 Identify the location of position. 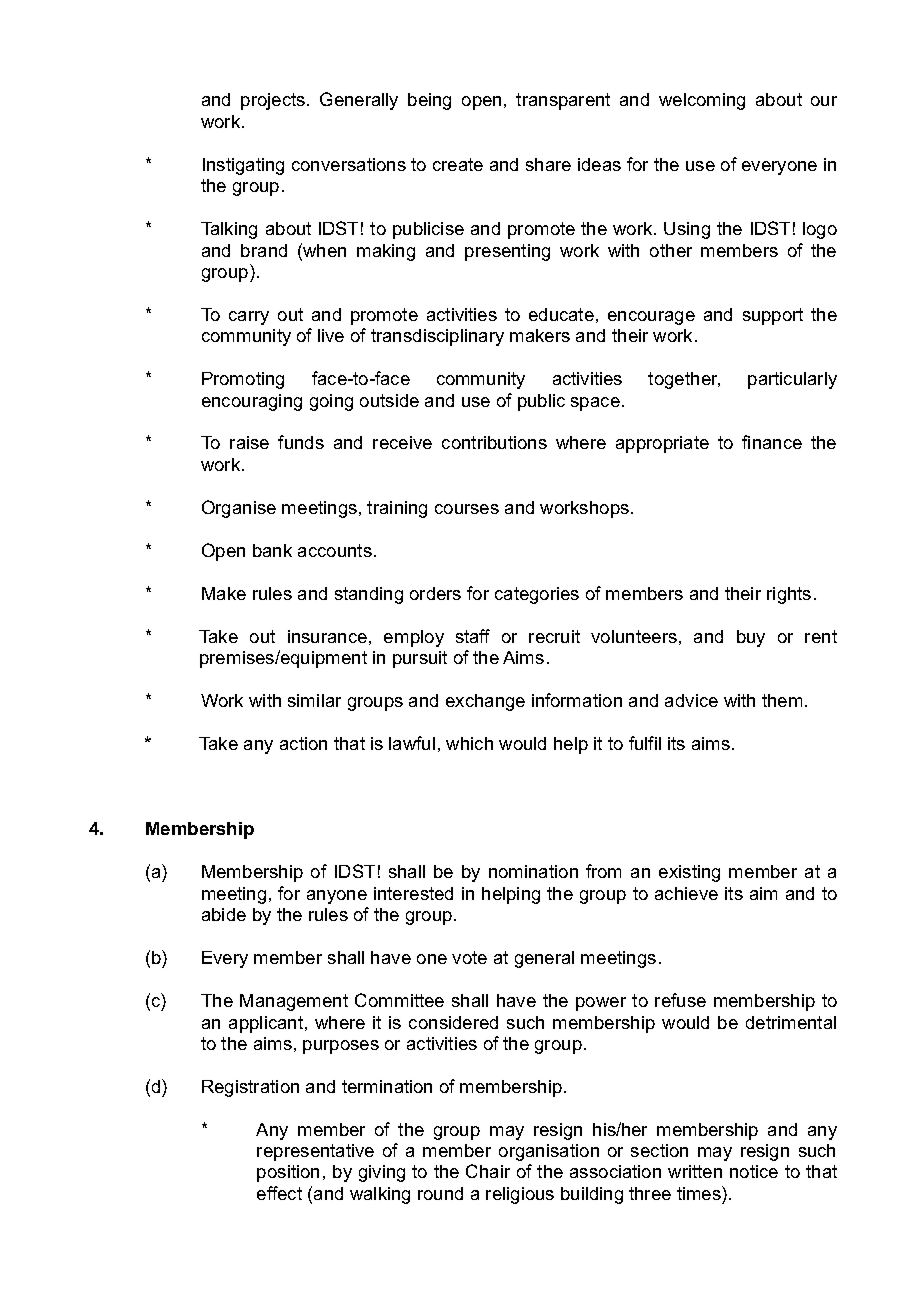
(288, 1173).
